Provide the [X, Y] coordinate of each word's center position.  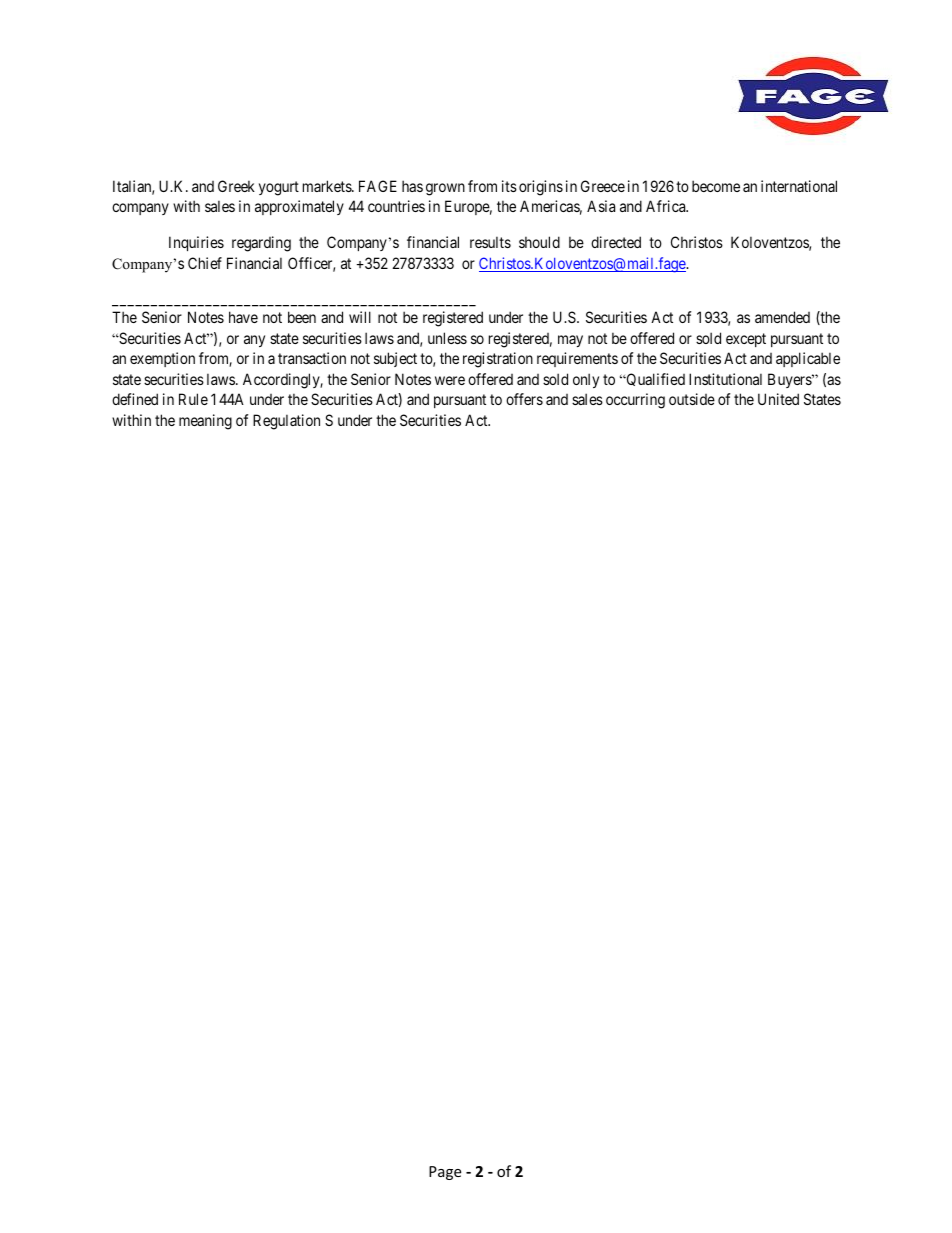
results [490, 242]
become [716, 186]
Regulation [286, 422]
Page [445, 1173]
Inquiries [196, 243]
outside [692, 399]
